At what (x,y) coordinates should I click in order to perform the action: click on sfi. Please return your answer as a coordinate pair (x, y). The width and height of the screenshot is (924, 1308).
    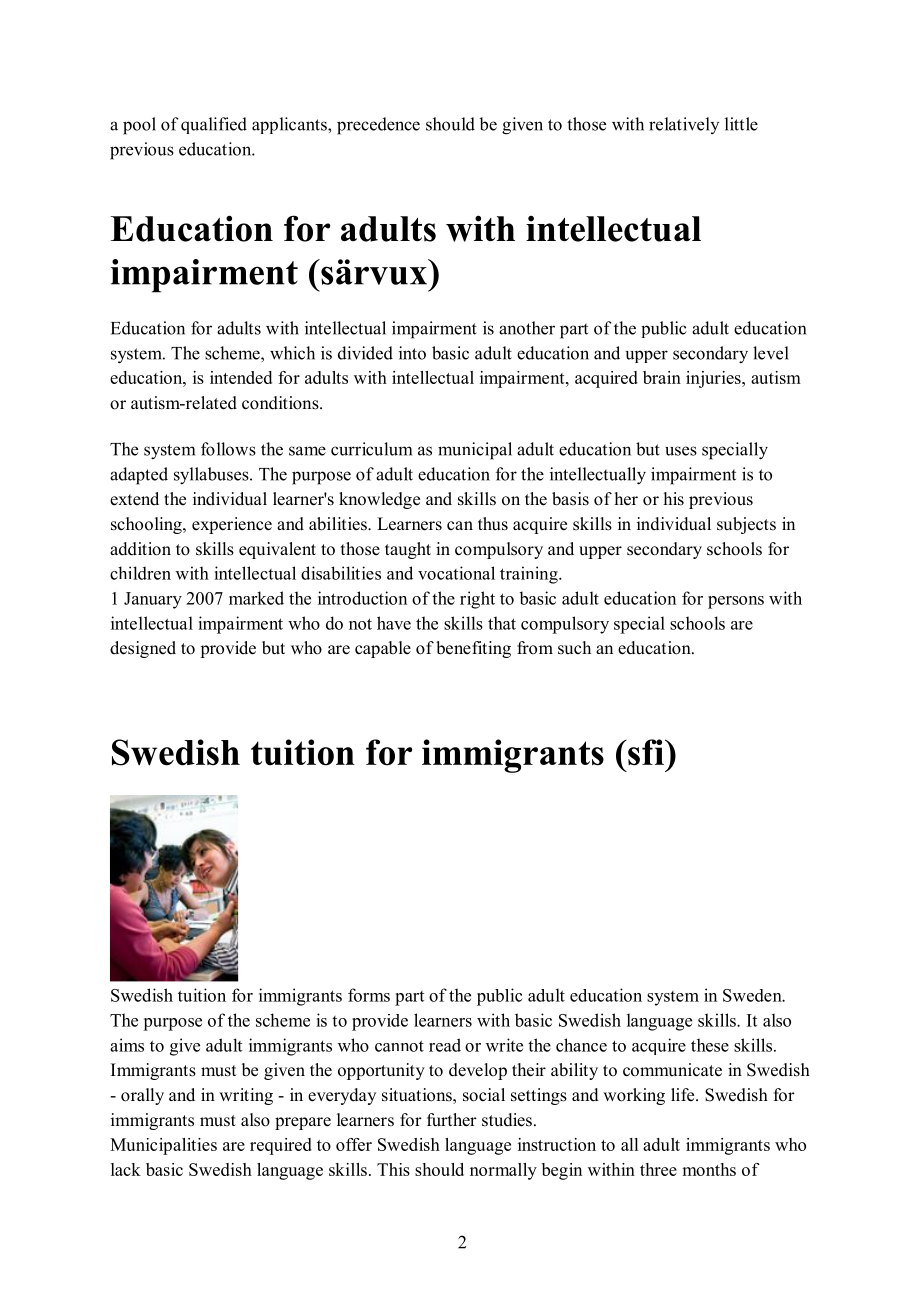
    Looking at the image, I should click on (646, 752).
